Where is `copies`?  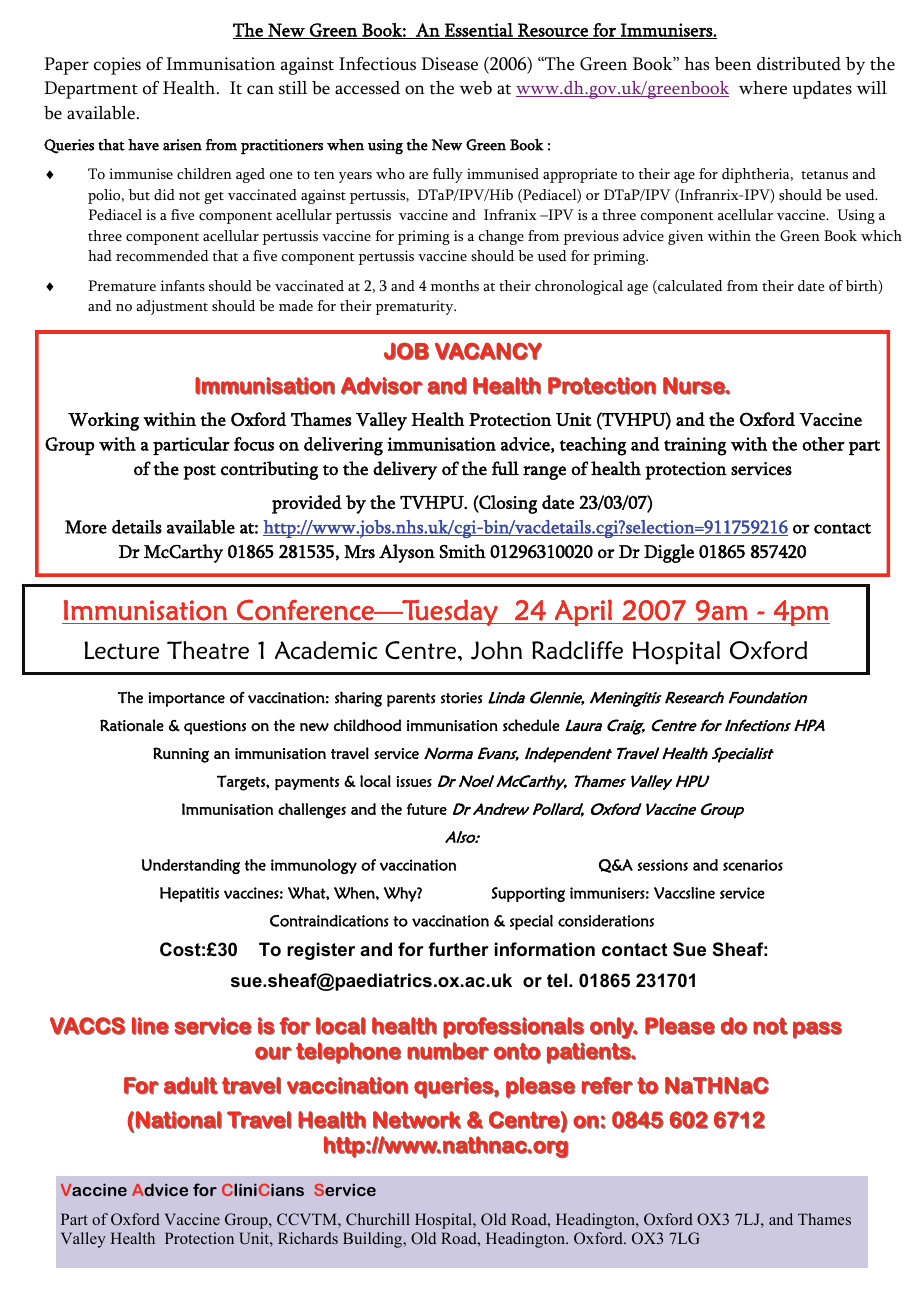
copies is located at coordinates (117, 66).
